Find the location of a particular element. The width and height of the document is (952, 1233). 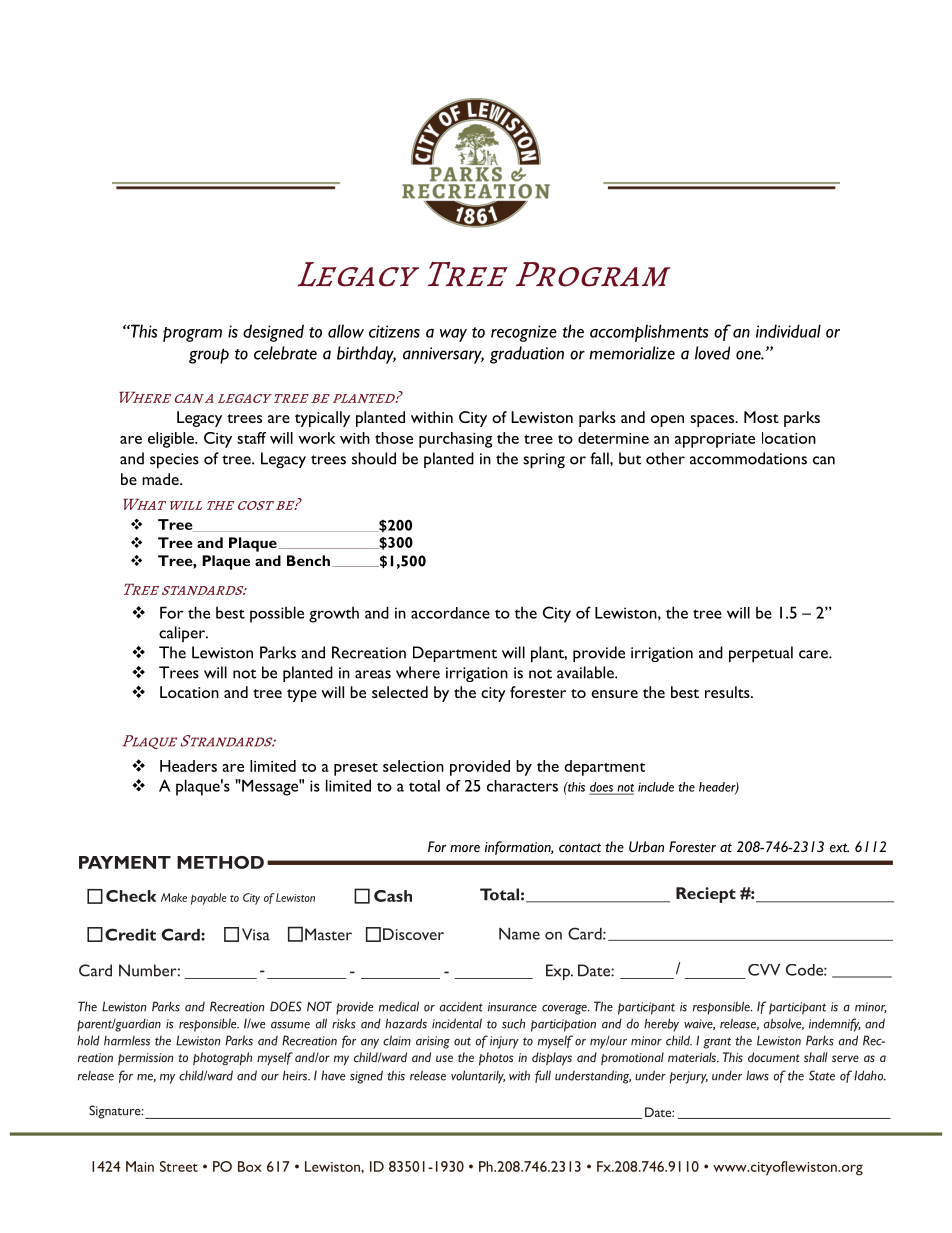

group is located at coordinates (209, 356).
